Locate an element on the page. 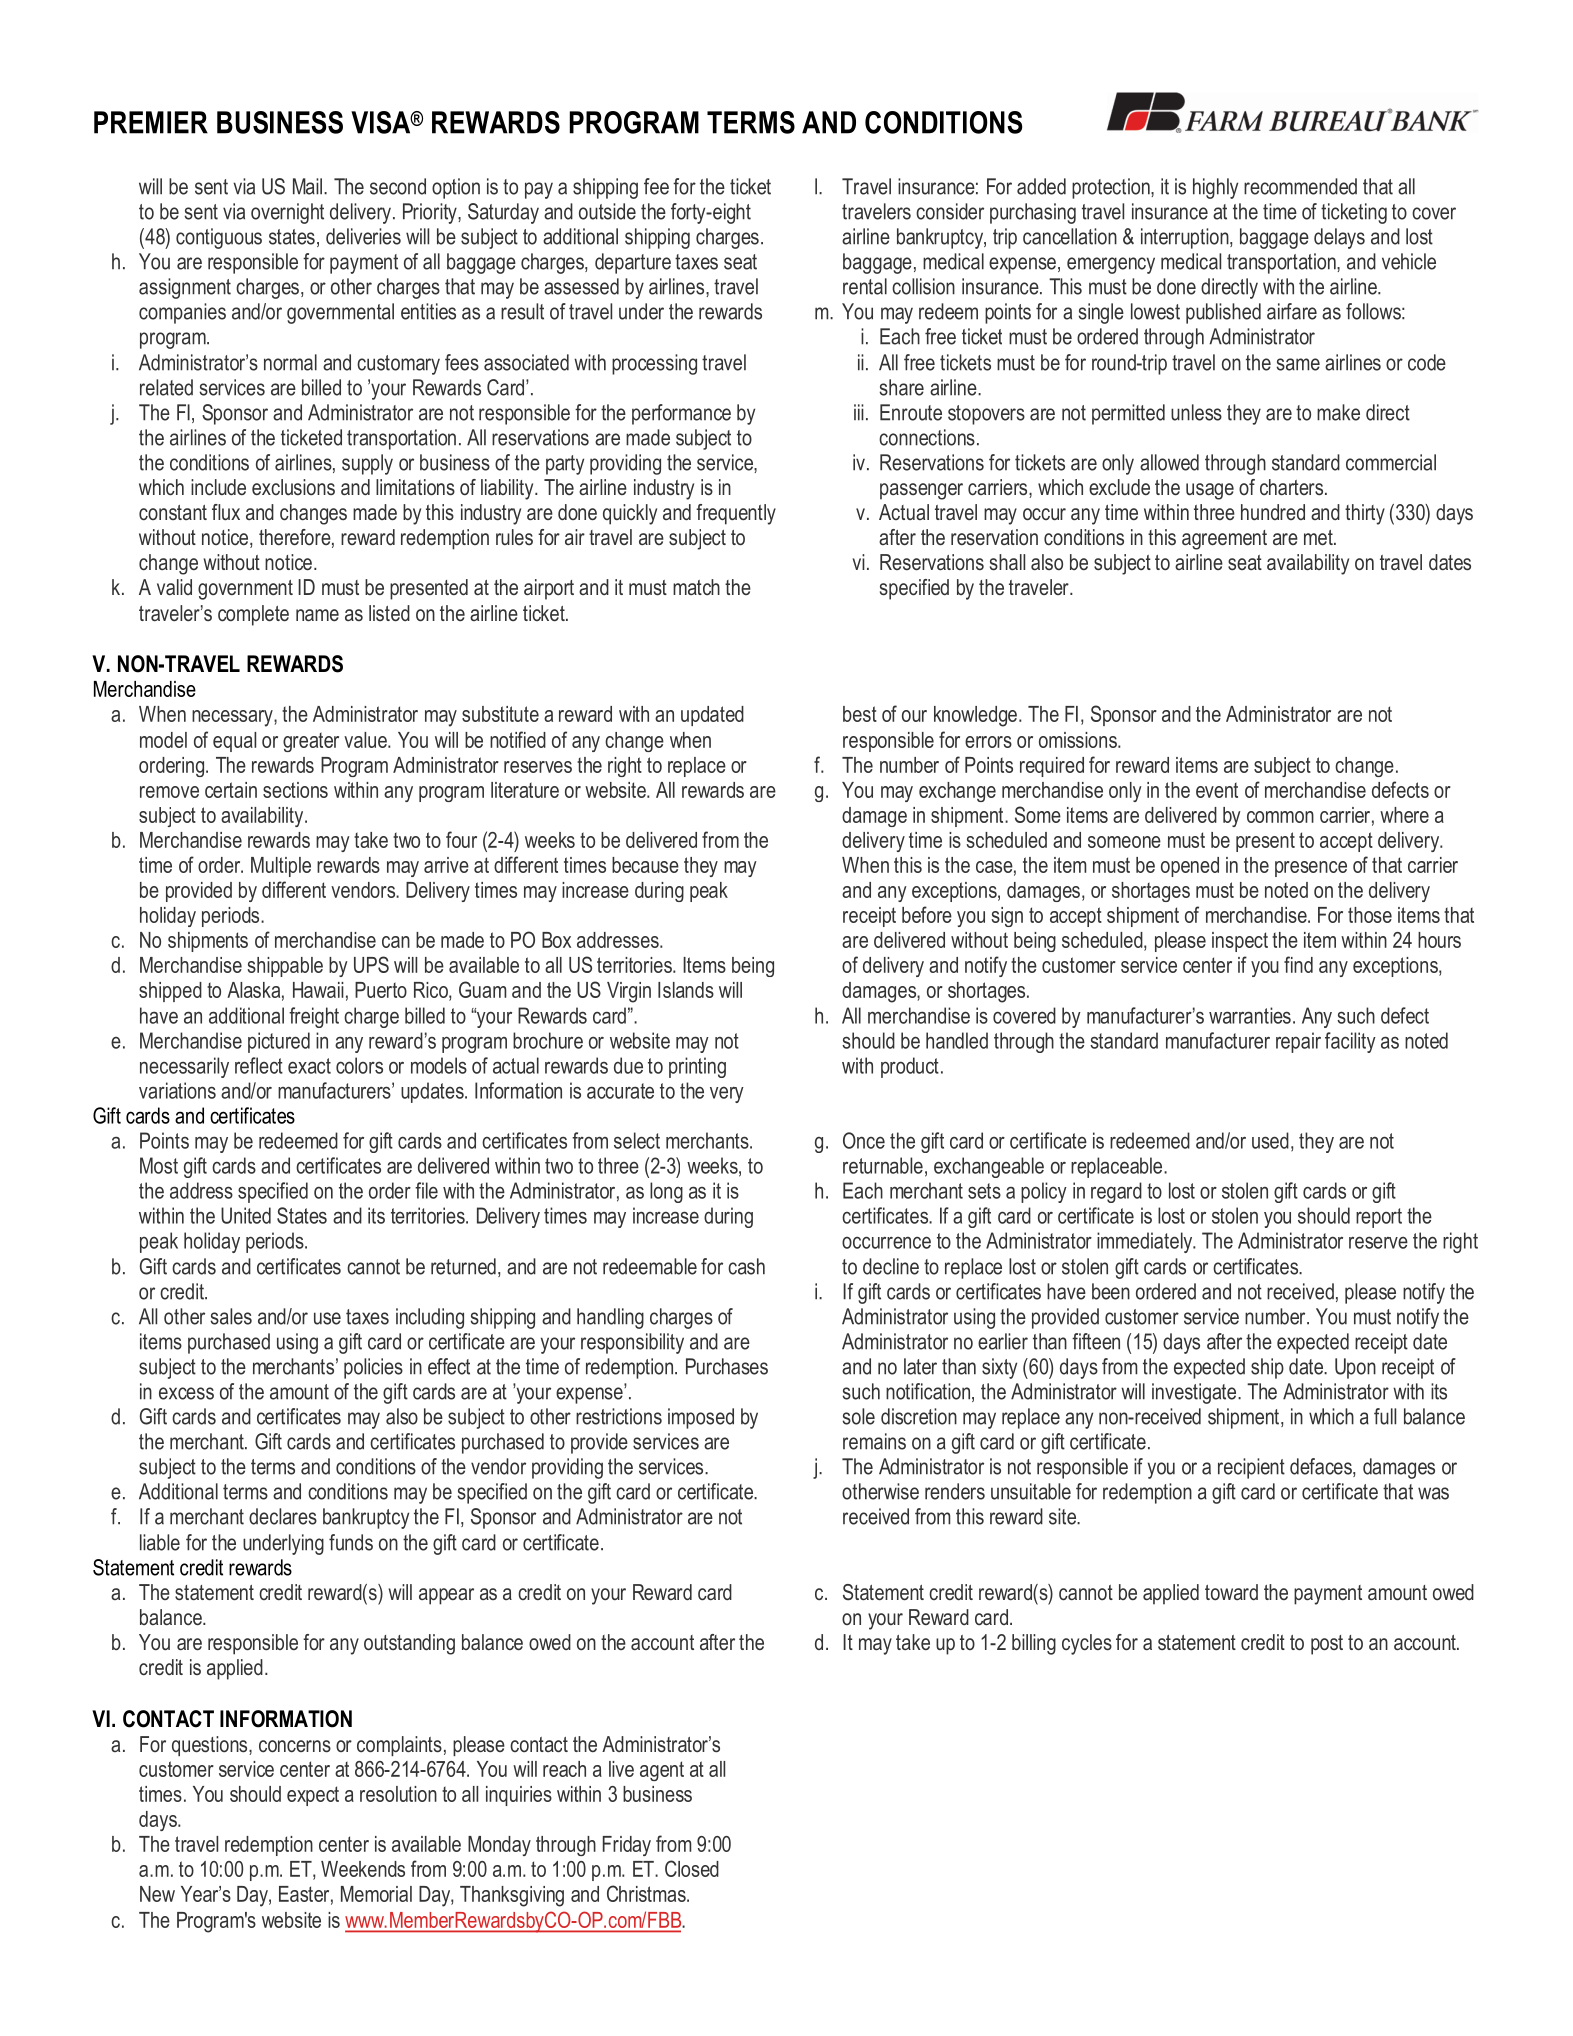  sales is located at coordinates (231, 1316).
